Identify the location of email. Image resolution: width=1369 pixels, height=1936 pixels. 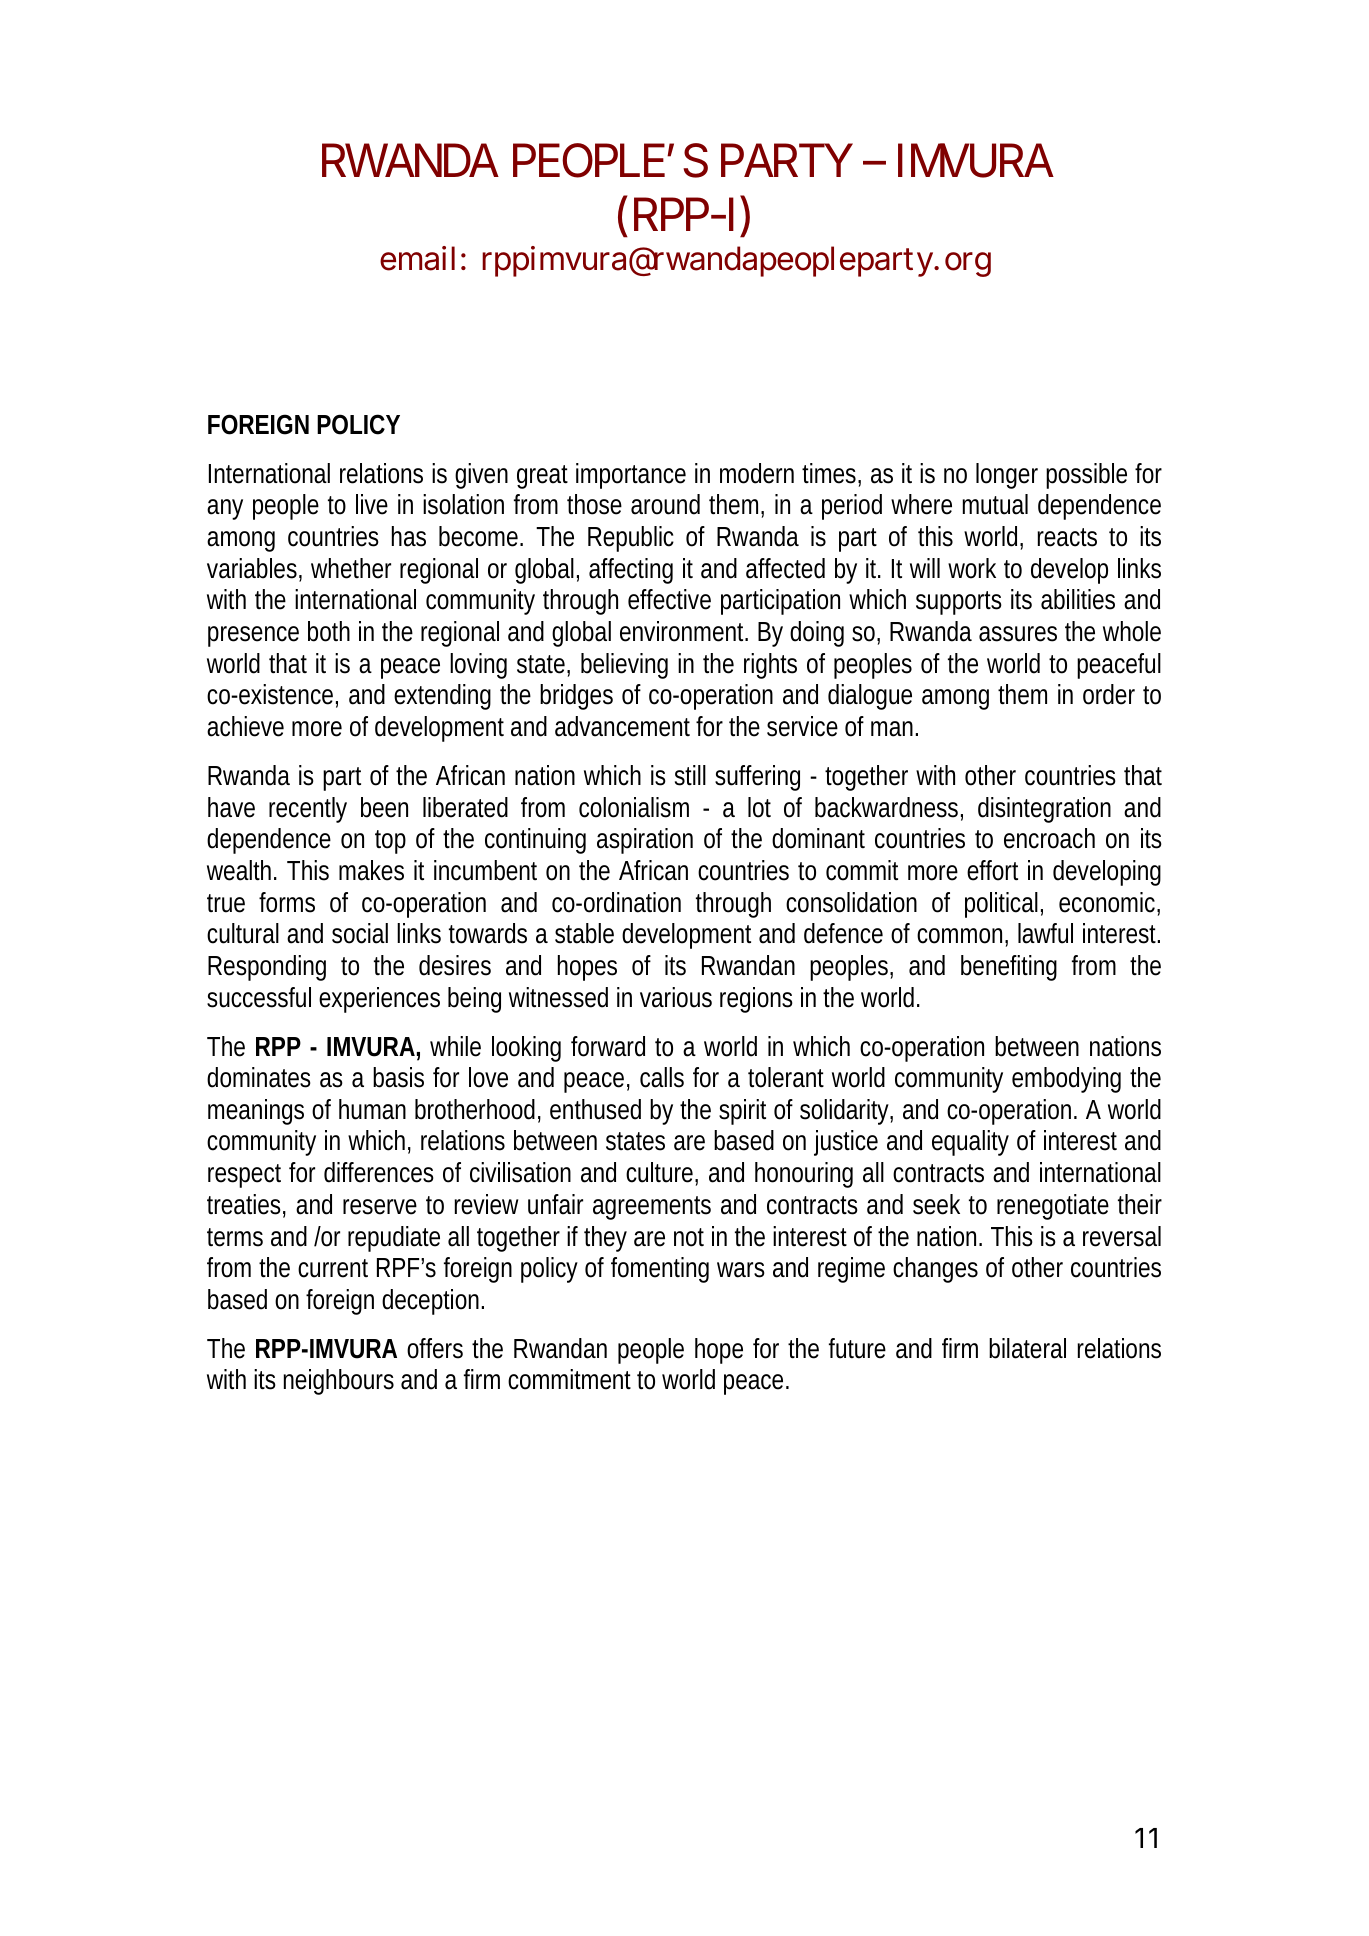
(417, 258).
